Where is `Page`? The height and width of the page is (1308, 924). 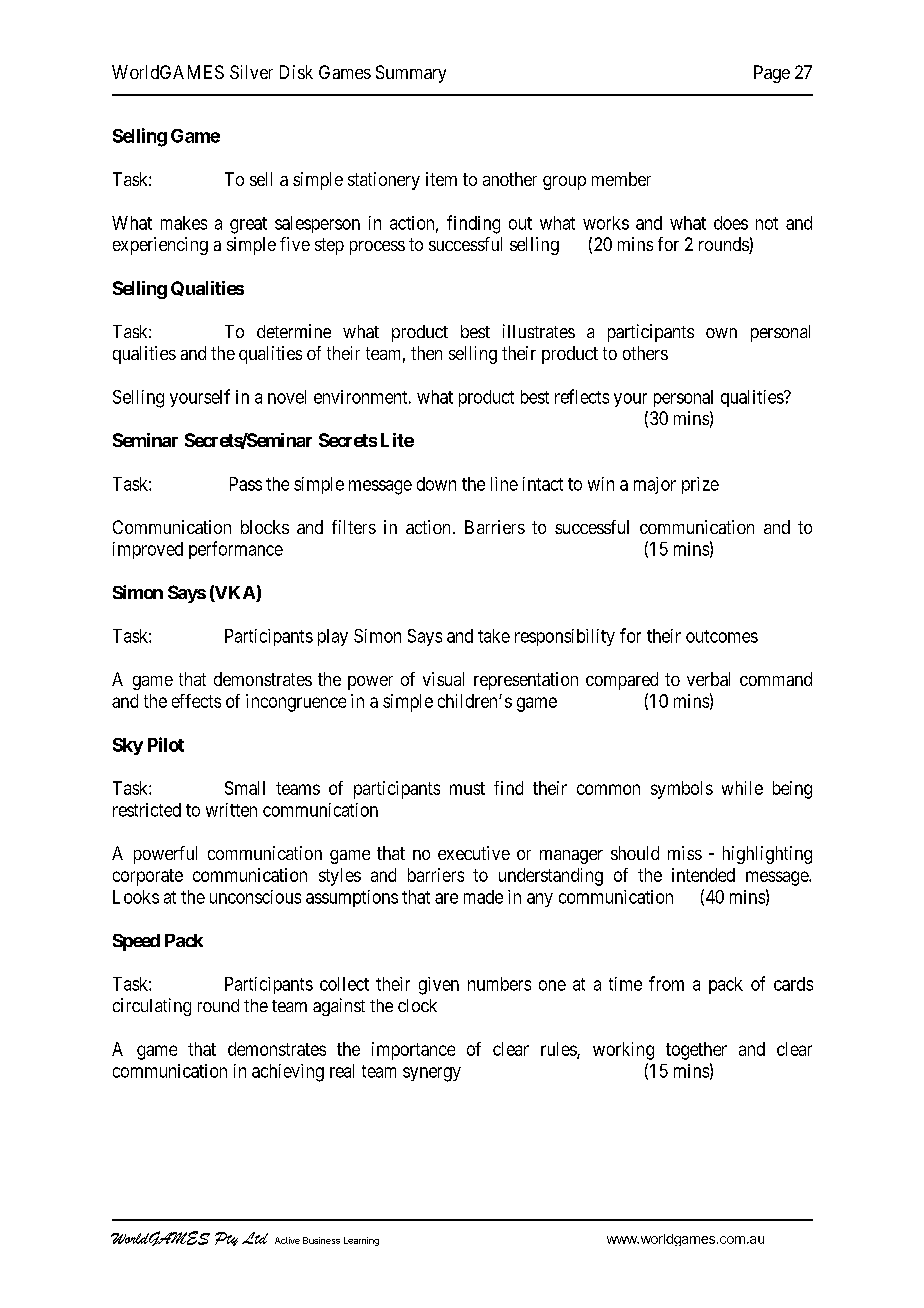
Page is located at coordinates (772, 74).
